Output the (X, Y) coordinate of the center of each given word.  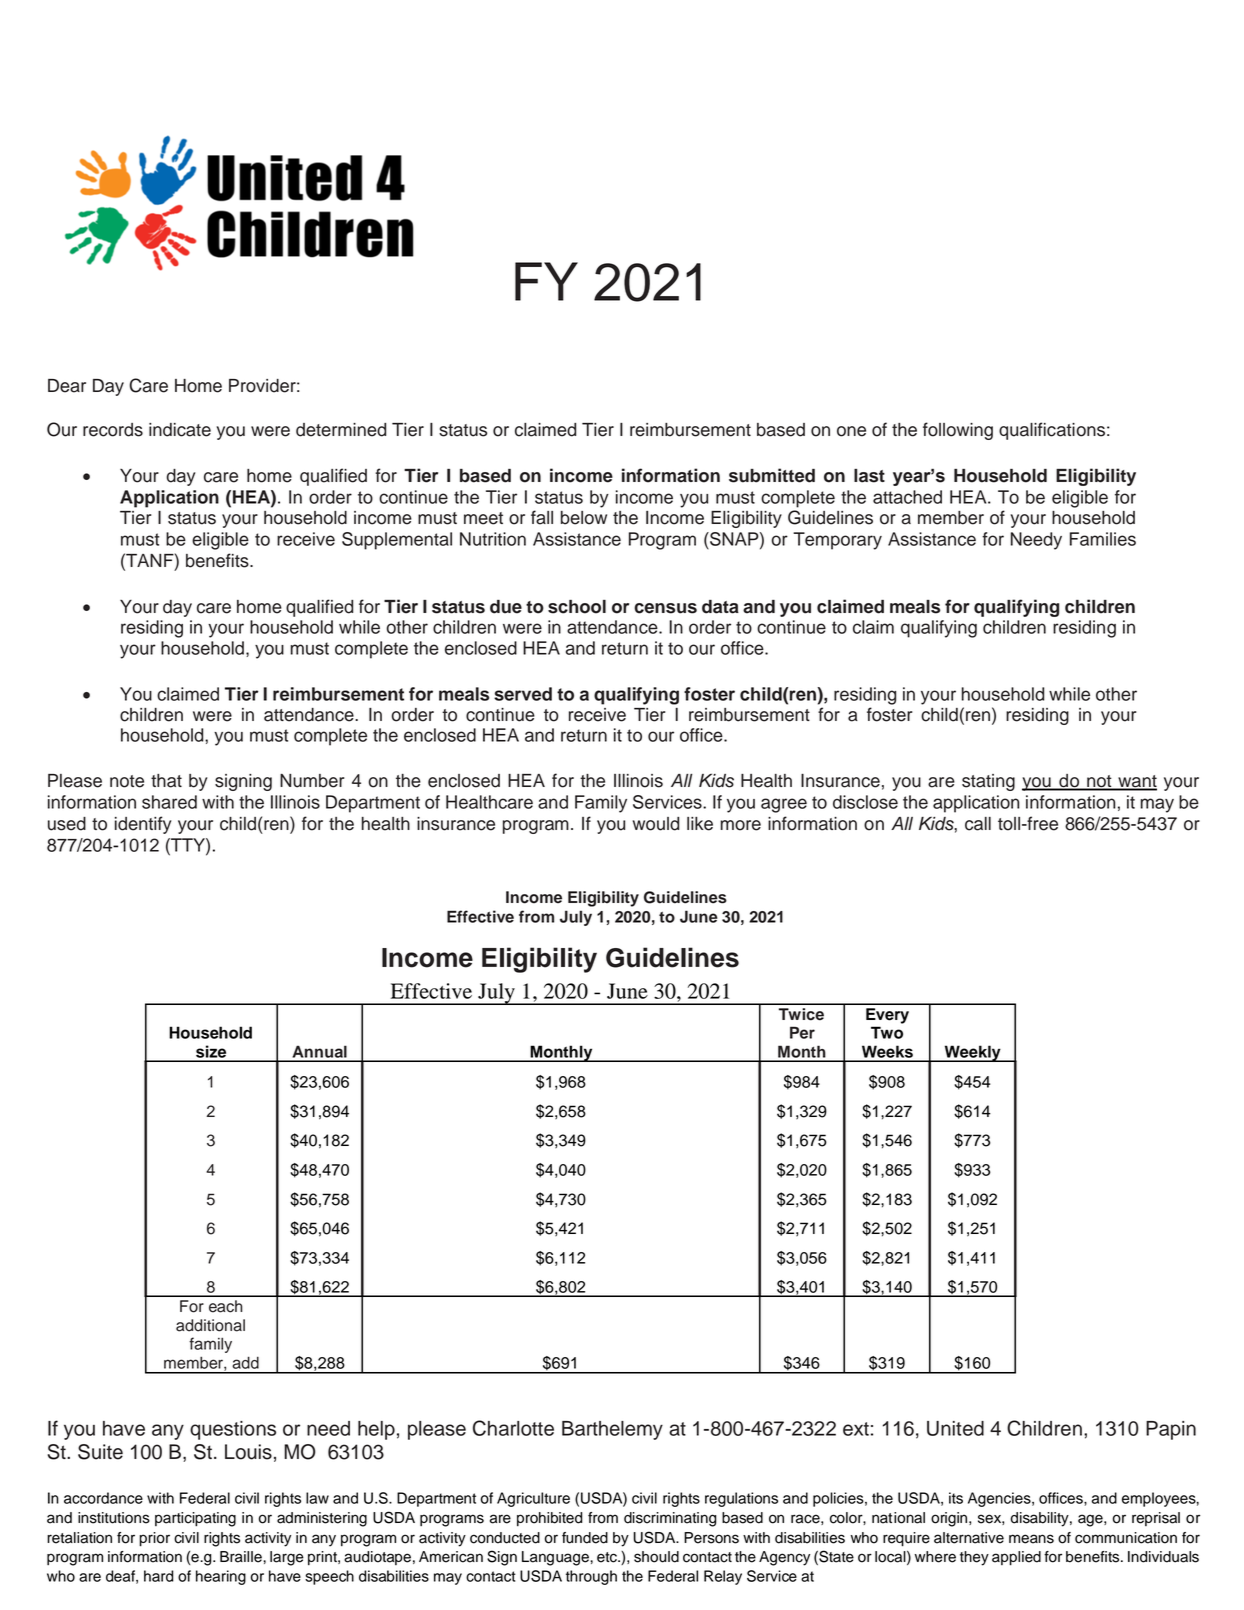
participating (195, 1519)
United (955, 1428)
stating (988, 782)
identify (143, 825)
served (523, 694)
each (225, 1306)
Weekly (972, 1053)
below (584, 518)
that (166, 781)
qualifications (1052, 431)
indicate (180, 430)
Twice (801, 1014)
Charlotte (513, 1428)
